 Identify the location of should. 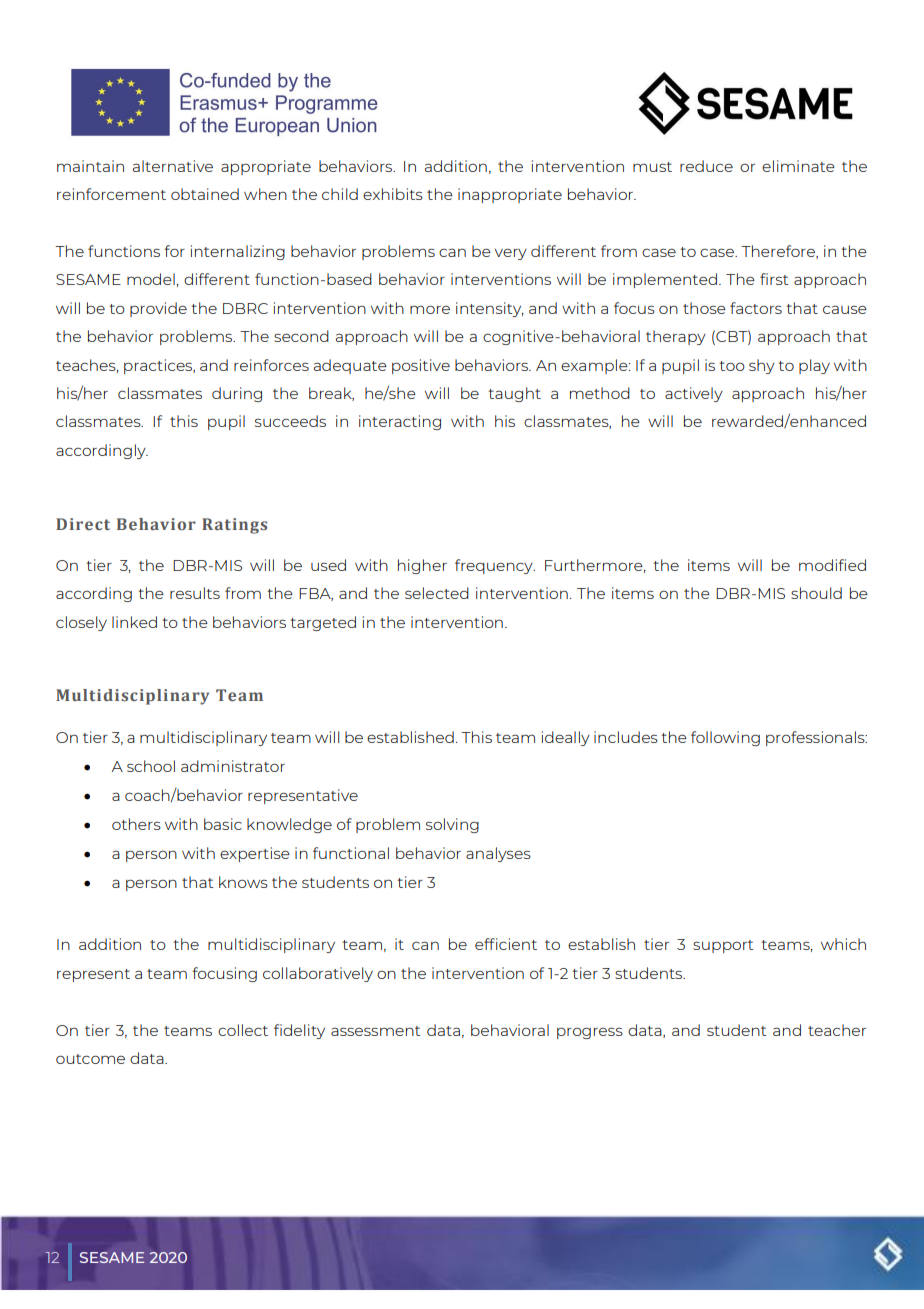
(816, 593).
